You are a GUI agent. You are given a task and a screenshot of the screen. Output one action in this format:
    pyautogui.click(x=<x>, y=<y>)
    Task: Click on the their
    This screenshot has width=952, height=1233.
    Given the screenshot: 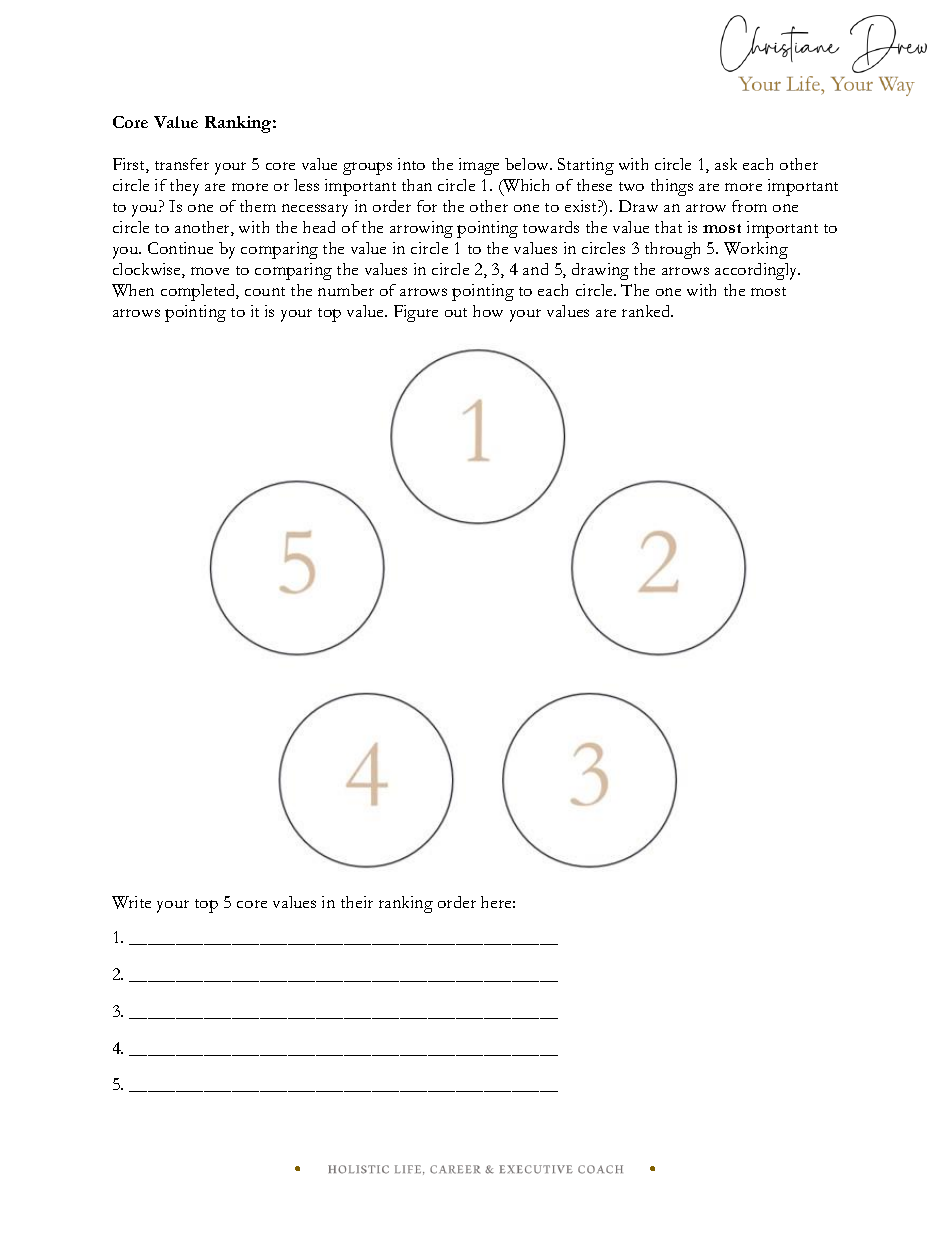 What is the action you would take?
    pyautogui.click(x=357, y=902)
